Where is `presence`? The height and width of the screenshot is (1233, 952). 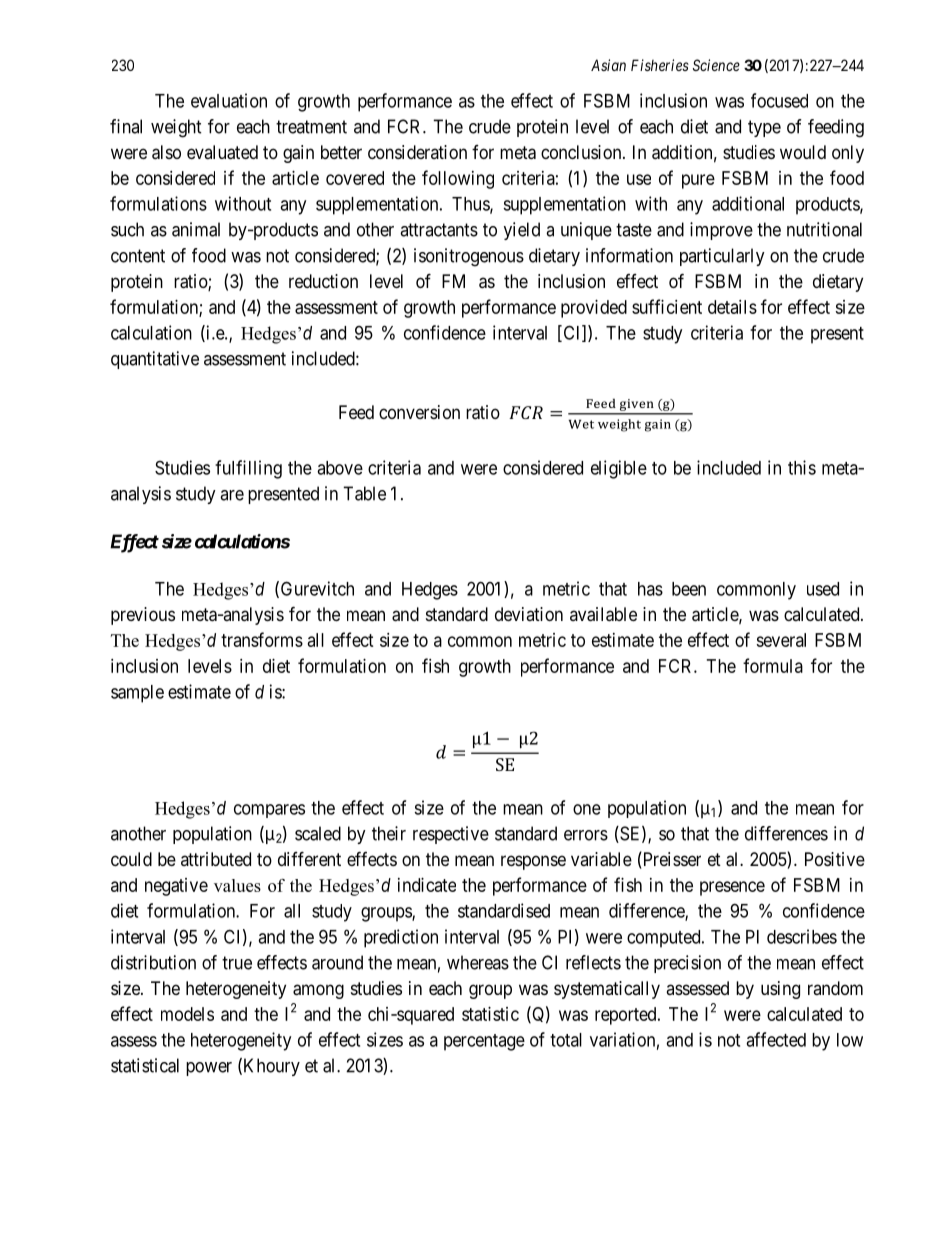
presence is located at coordinates (732, 888).
